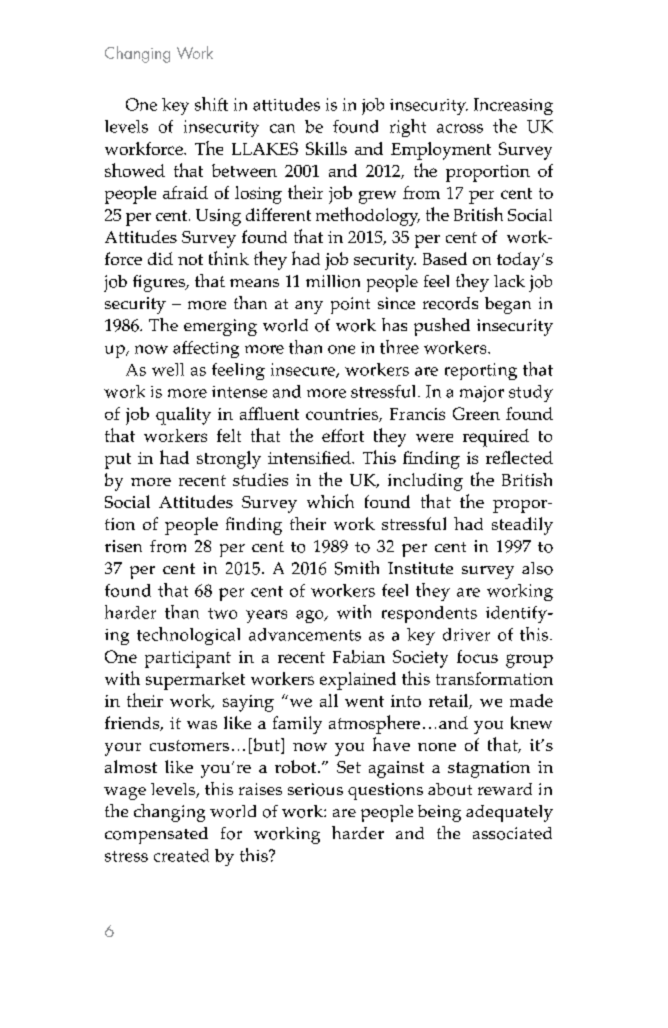 The image size is (668, 1028). What do you see at coordinates (309, 307) in the page?
I see `any` at bounding box center [309, 307].
